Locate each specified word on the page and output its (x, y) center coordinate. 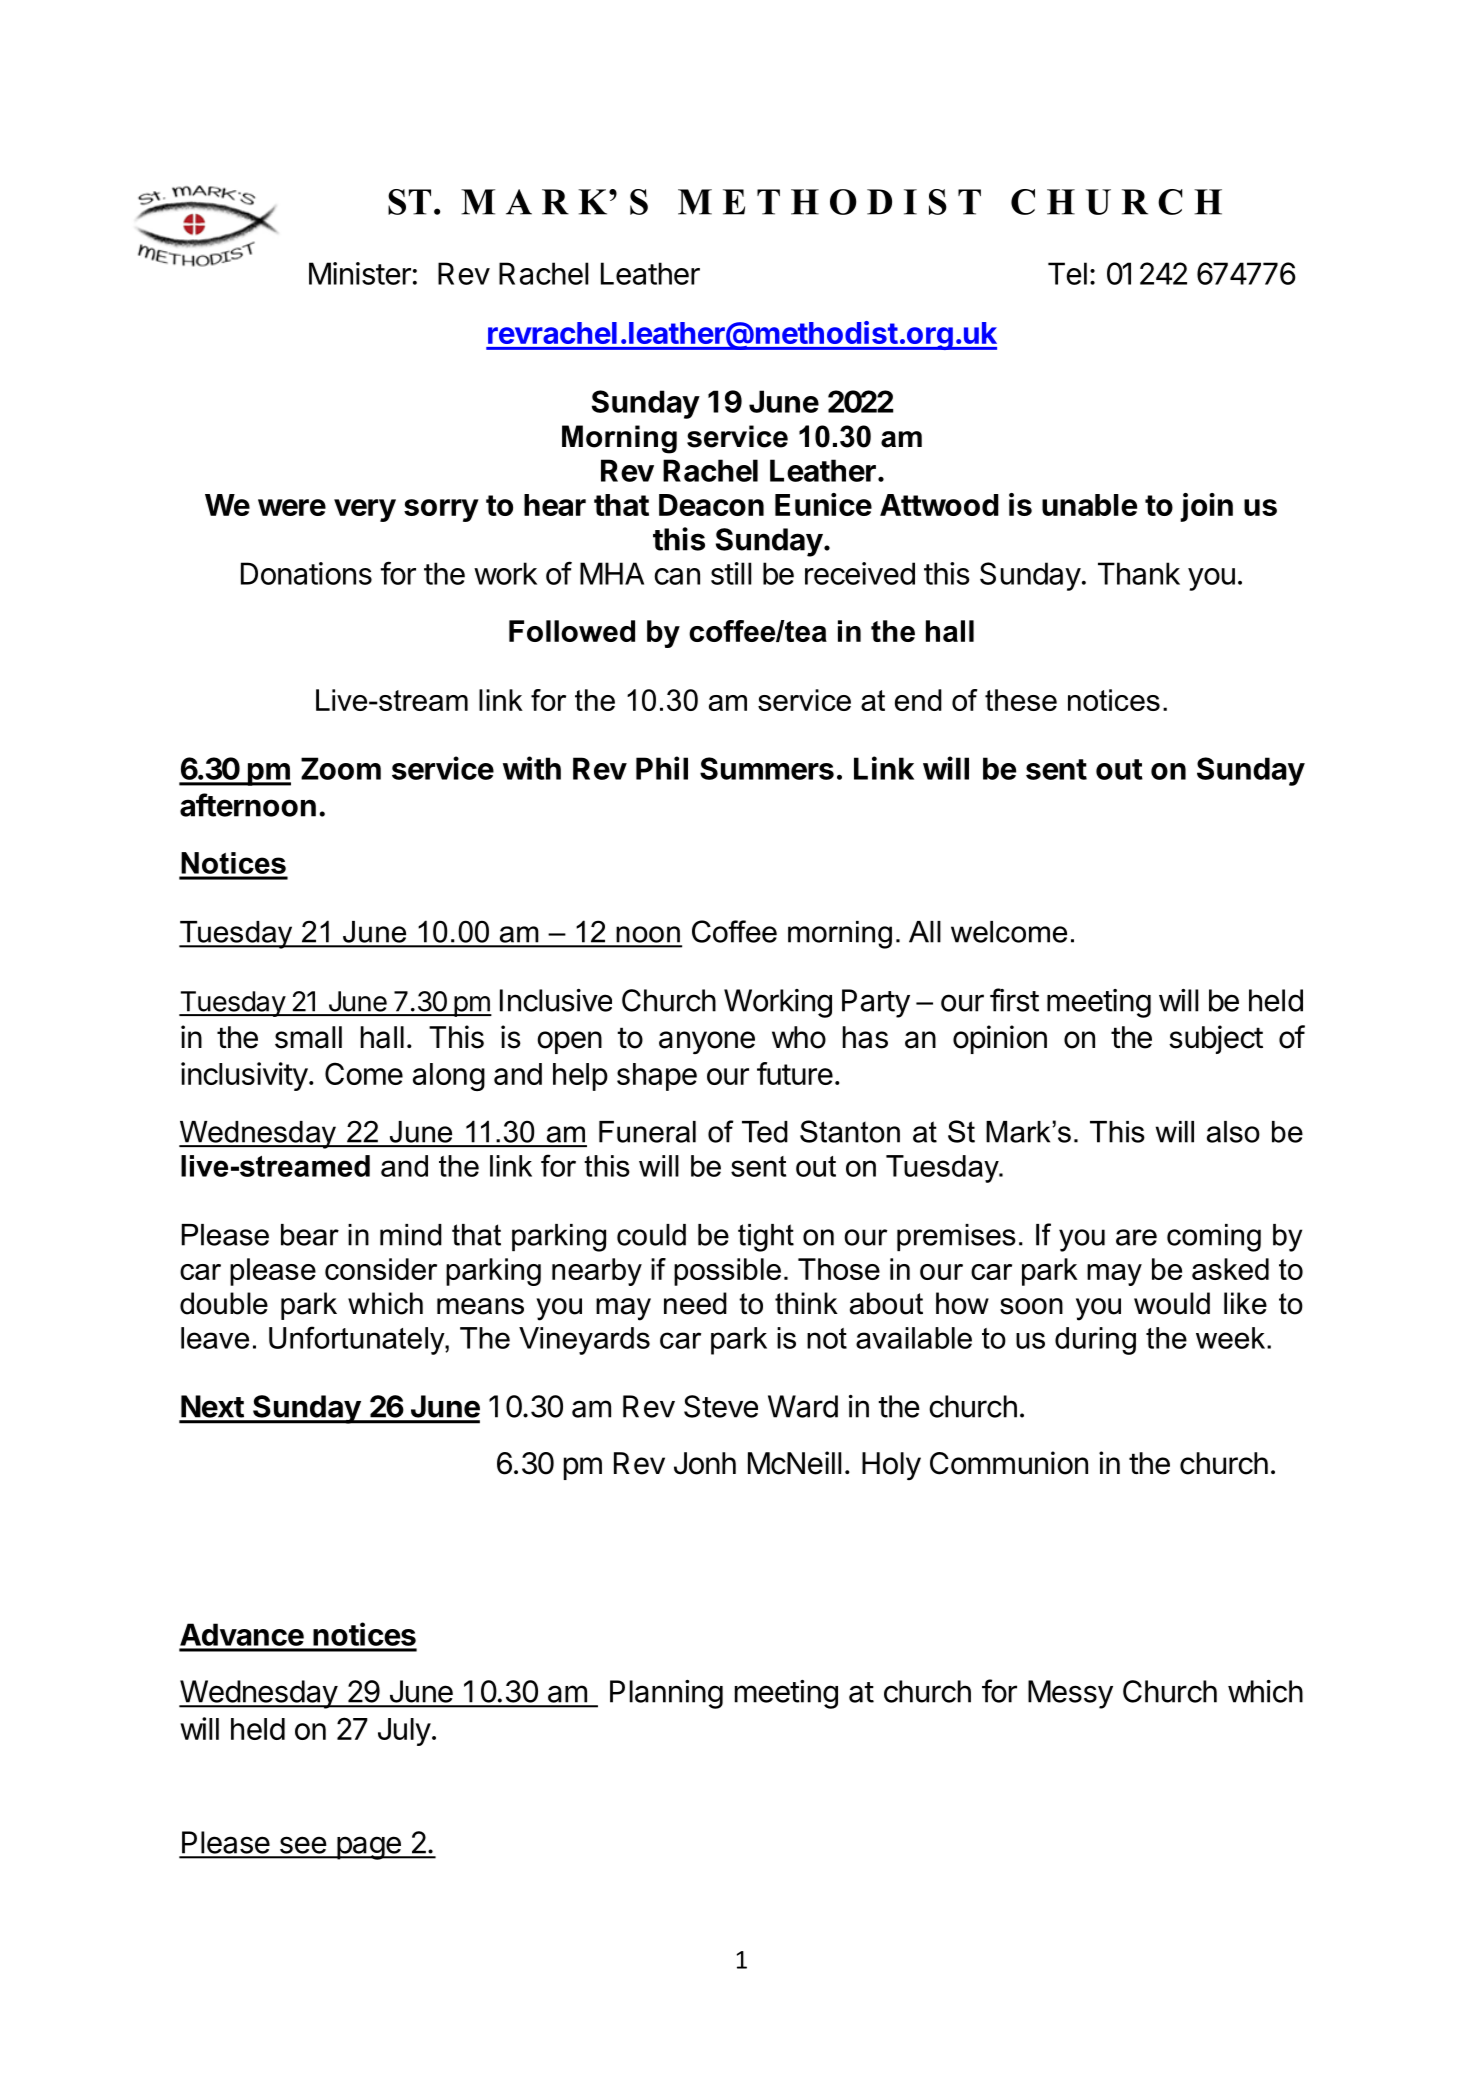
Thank (1139, 573)
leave (215, 1338)
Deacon (711, 505)
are (1136, 1237)
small (308, 1037)
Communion (1009, 1463)
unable (1089, 505)
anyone (707, 1042)
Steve (721, 1406)
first (1014, 1000)
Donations (306, 573)
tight (766, 1238)
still (731, 573)
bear (310, 1235)
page (368, 1848)
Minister (360, 273)
